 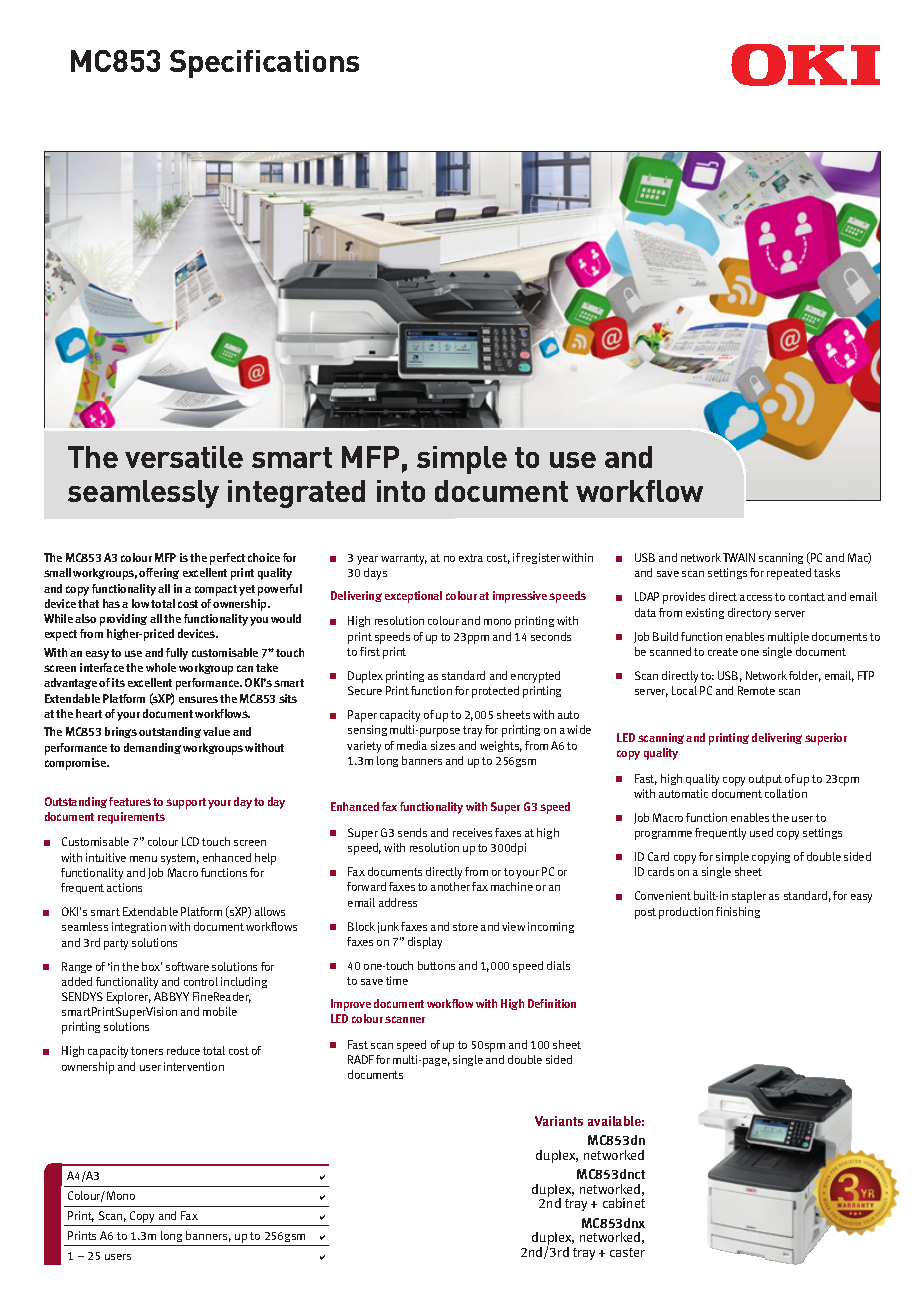 What do you see at coordinates (559, 1121) in the screenshot?
I see `Variants` at bounding box center [559, 1121].
